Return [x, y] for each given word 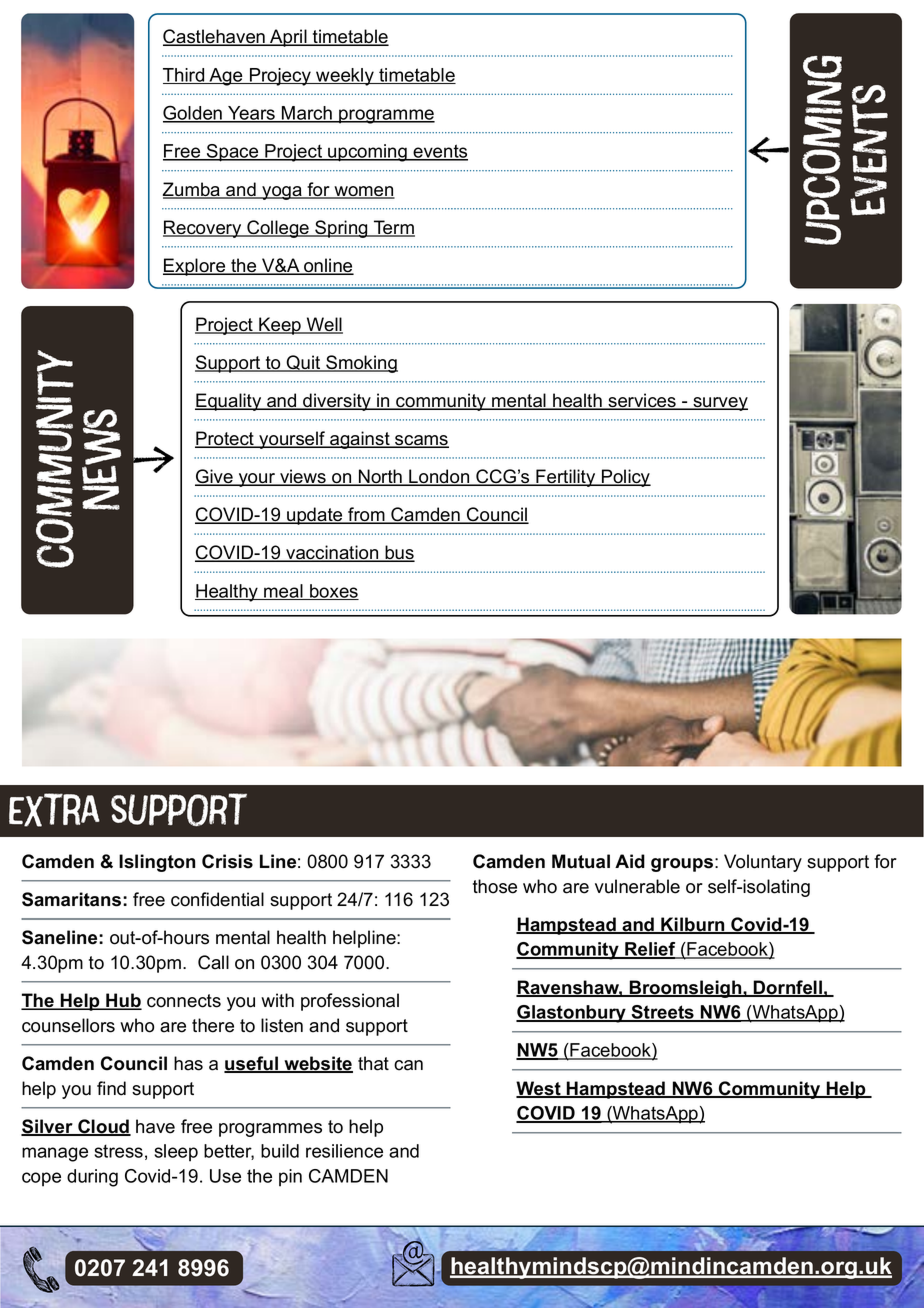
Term [393, 228]
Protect [225, 439]
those [495, 886]
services [642, 401]
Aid [630, 861]
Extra [54, 810]
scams [421, 441]
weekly [345, 77]
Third [185, 76]
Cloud [103, 1127]
